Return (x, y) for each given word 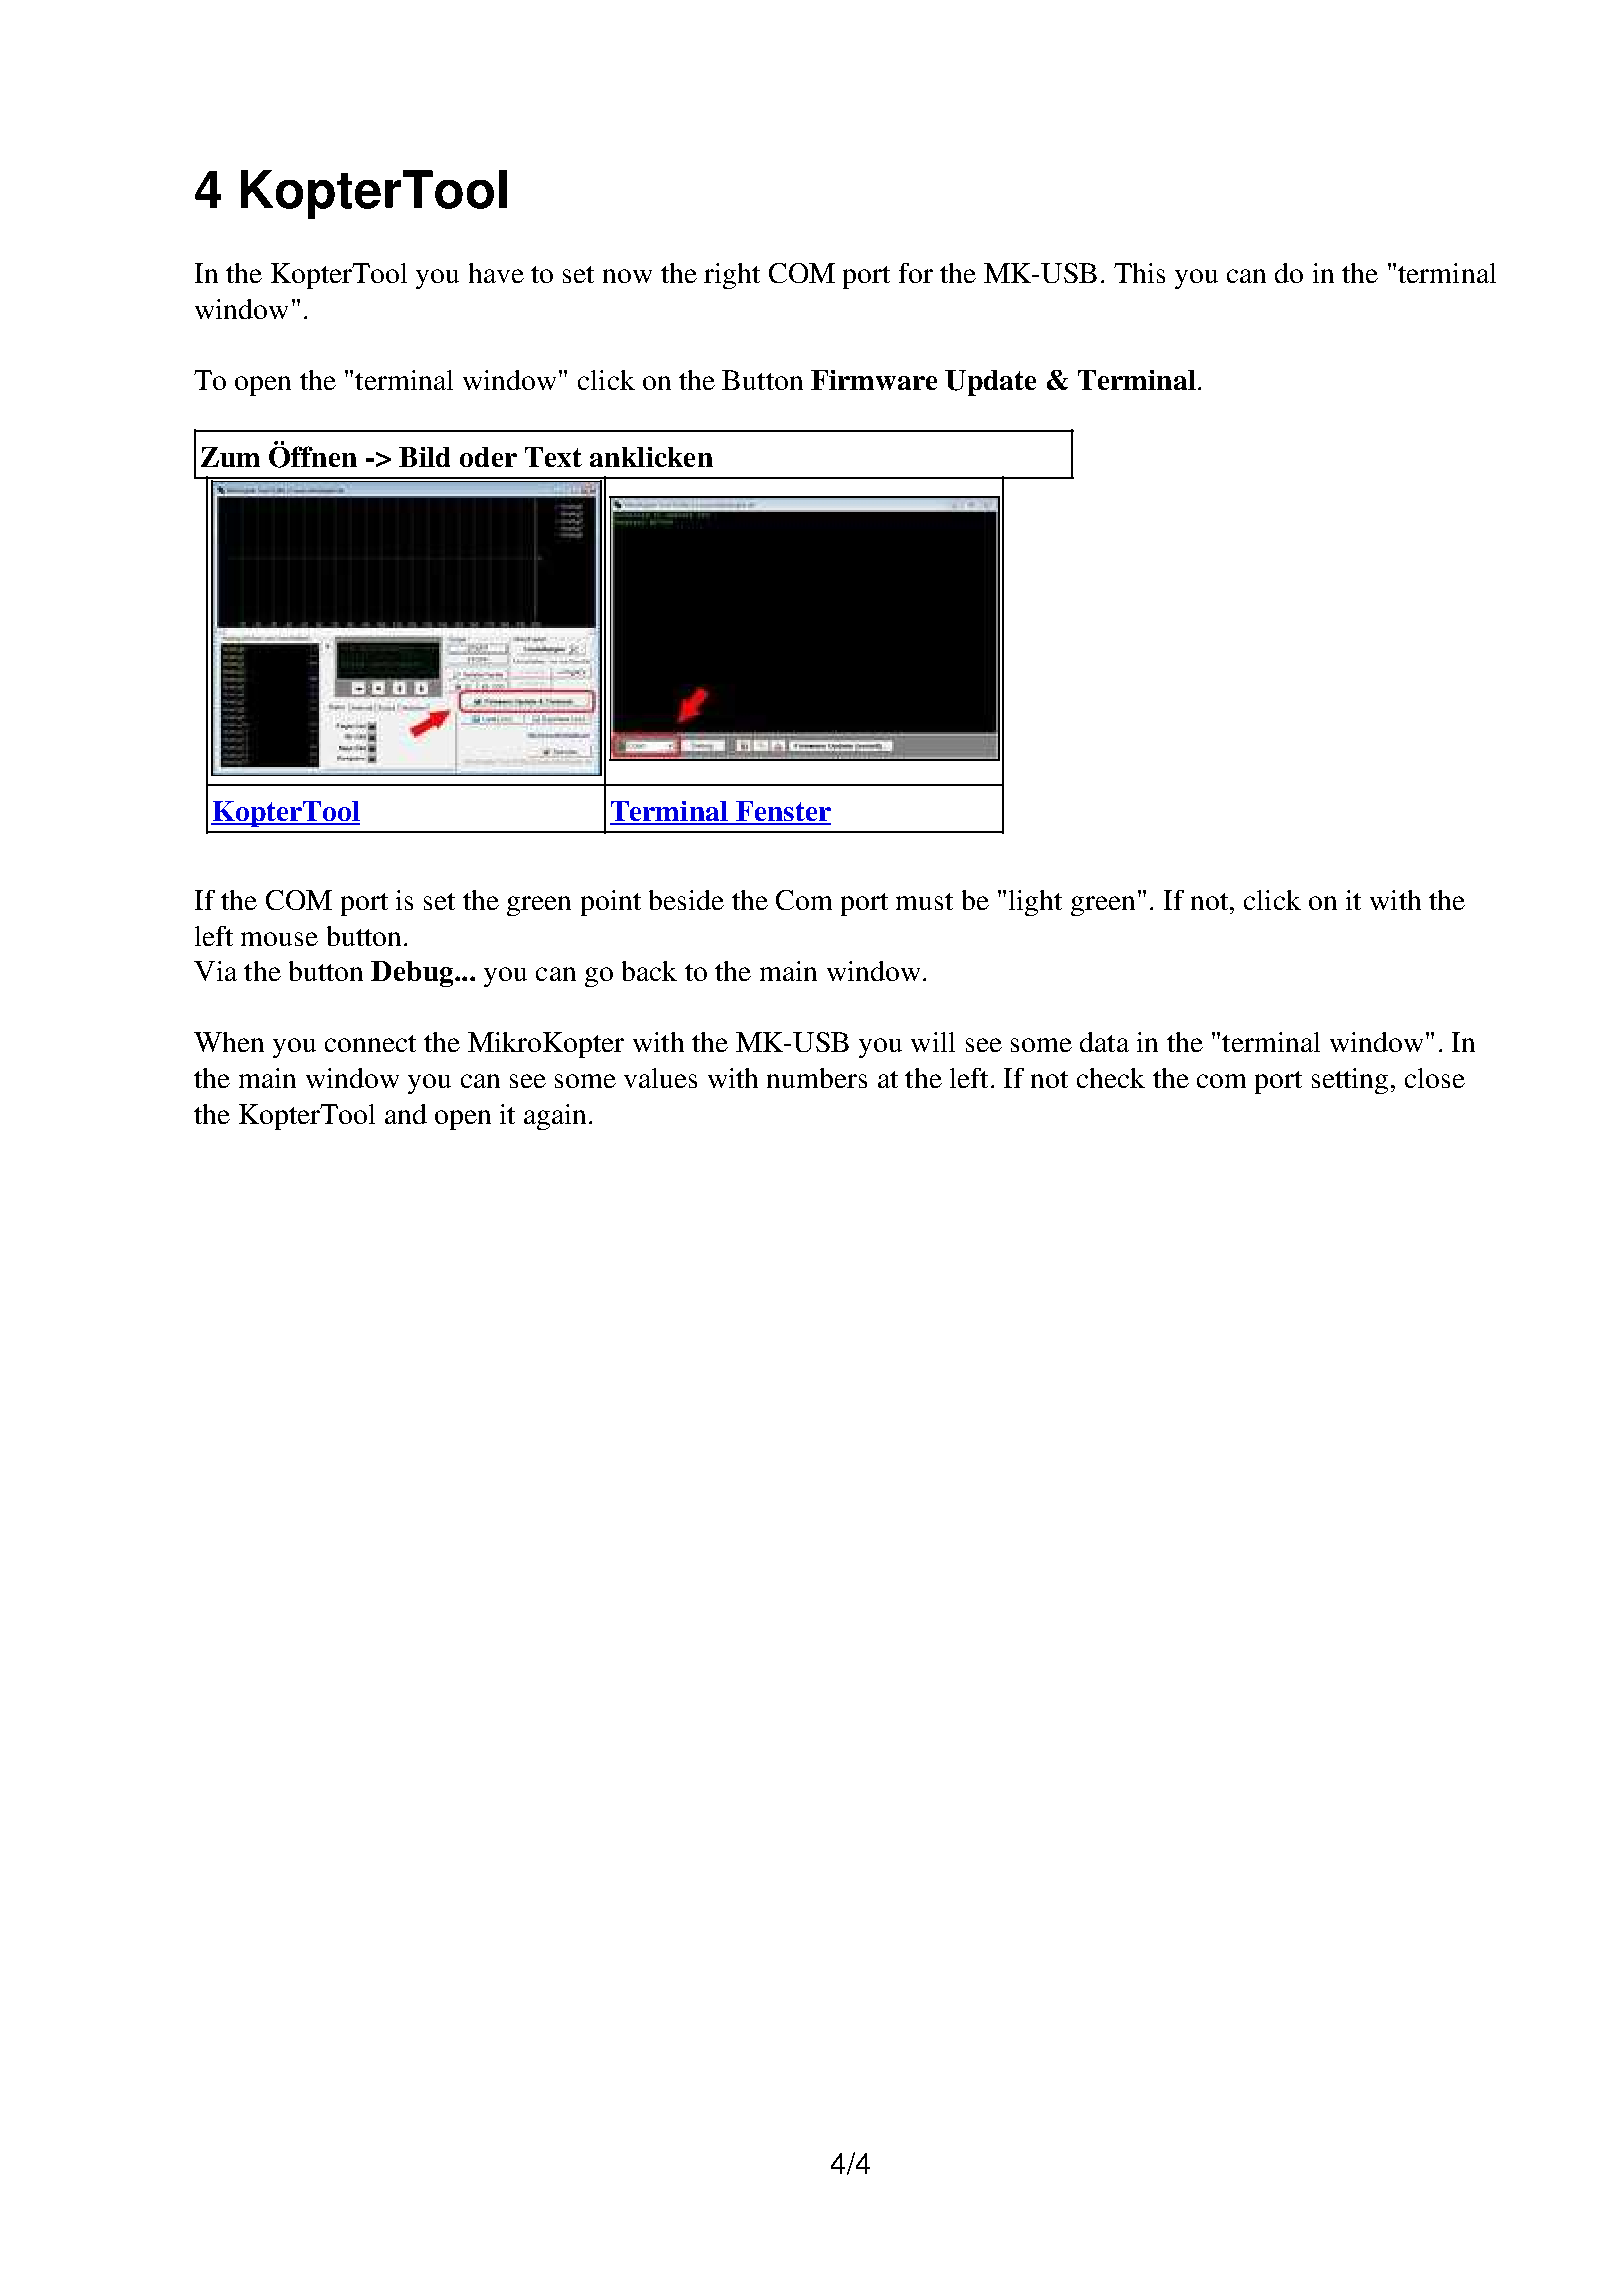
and (406, 1114)
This (1139, 273)
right (732, 276)
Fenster (782, 812)
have (496, 273)
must (924, 901)
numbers (817, 1078)
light (1035, 903)
